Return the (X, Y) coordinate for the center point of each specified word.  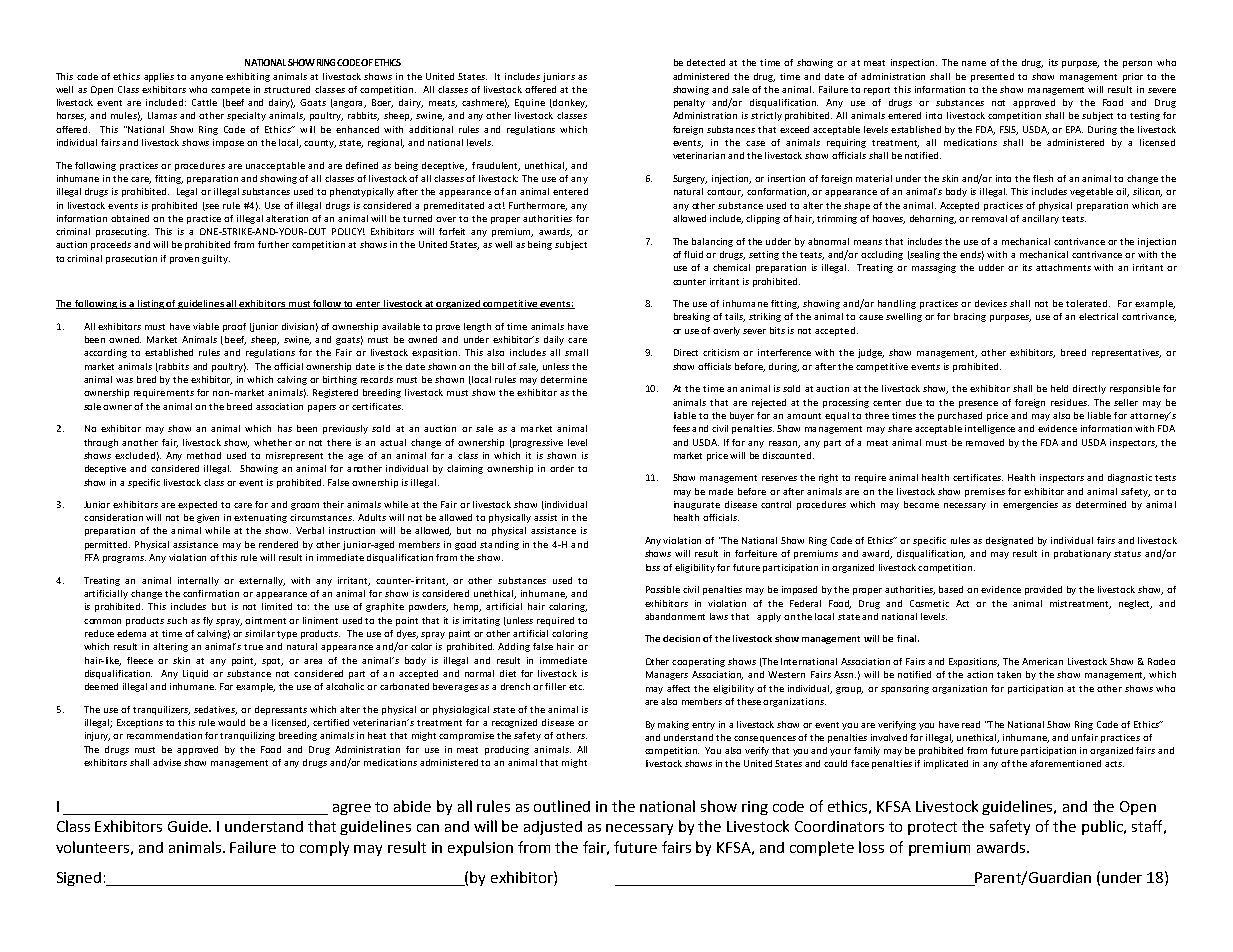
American (1042, 661)
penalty (689, 103)
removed (985, 442)
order (562, 468)
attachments (1063, 267)
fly (208, 621)
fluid (693, 254)
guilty (216, 259)
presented (992, 77)
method (204, 455)
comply (324, 848)
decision (681, 638)
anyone (206, 78)
